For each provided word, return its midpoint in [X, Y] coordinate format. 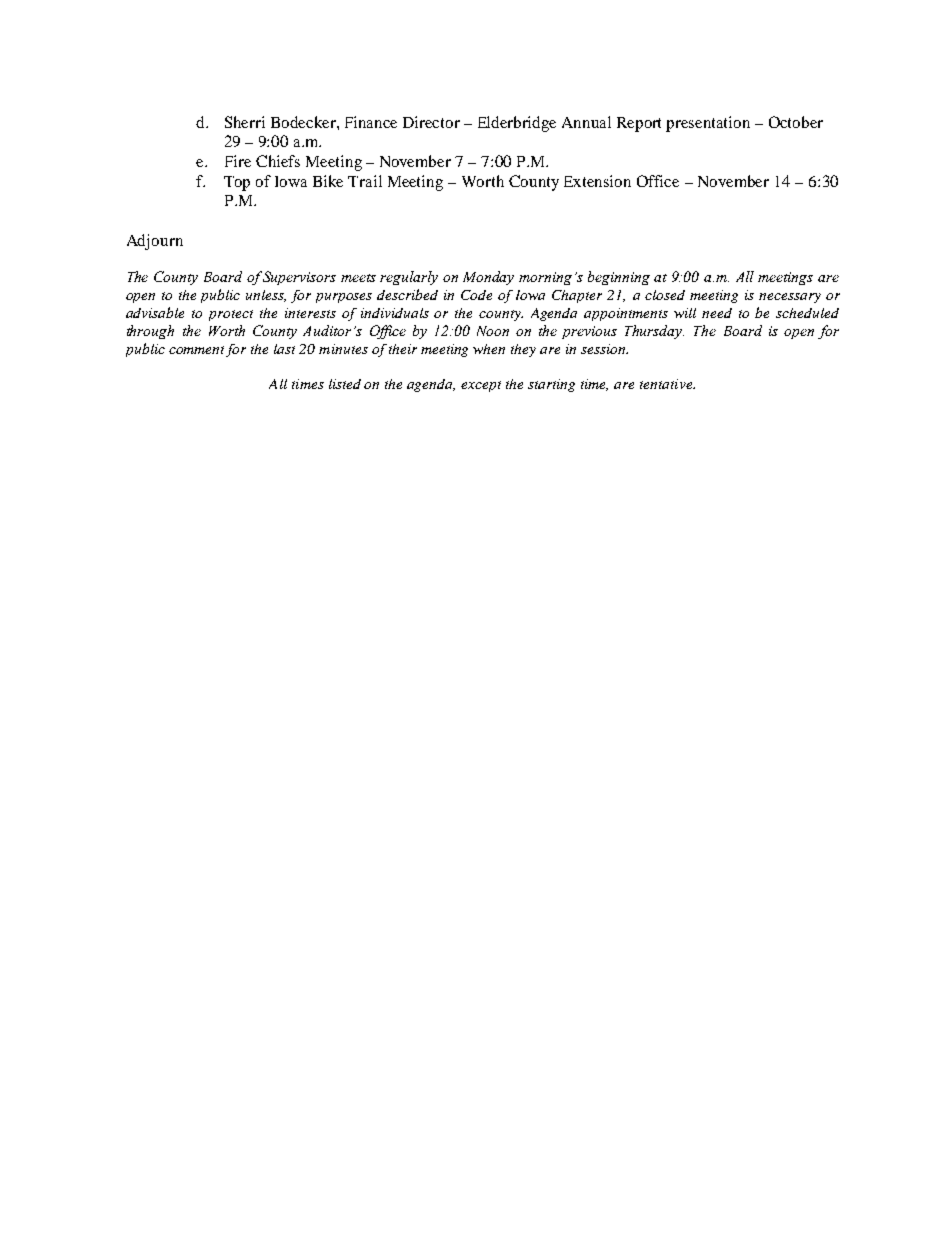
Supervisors [299, 278]
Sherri [245, 122]
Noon [493, 331]
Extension [597, 181]
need [717, 313]
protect [231, 315]
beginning [619, 278]
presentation [708, 124]
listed [345, 384]
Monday [488, 278]
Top [237, 183]
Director [431, 122]
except [481, 386]
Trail [365, 181]
